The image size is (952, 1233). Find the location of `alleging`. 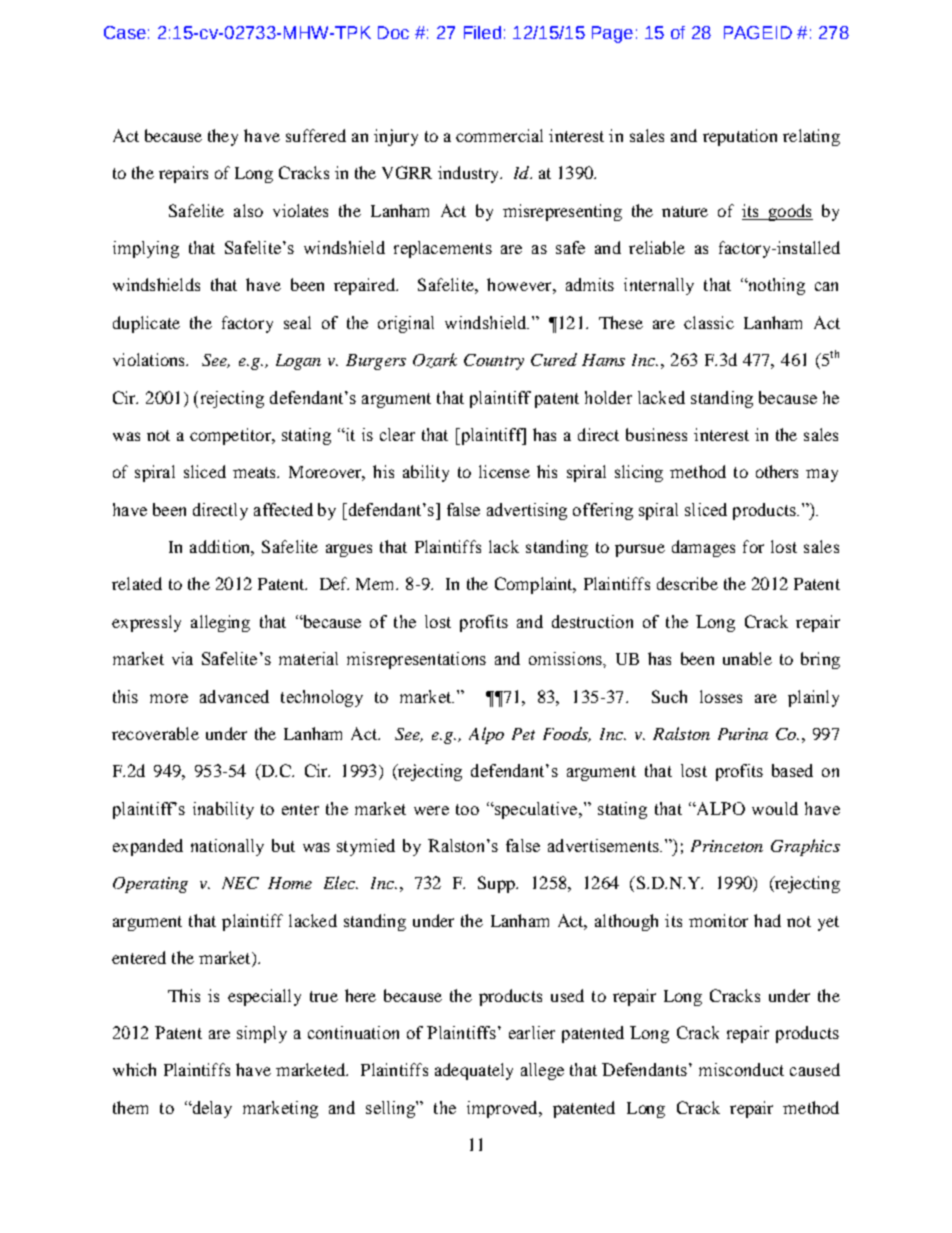

alleging is located at coordinates (220, 623).
